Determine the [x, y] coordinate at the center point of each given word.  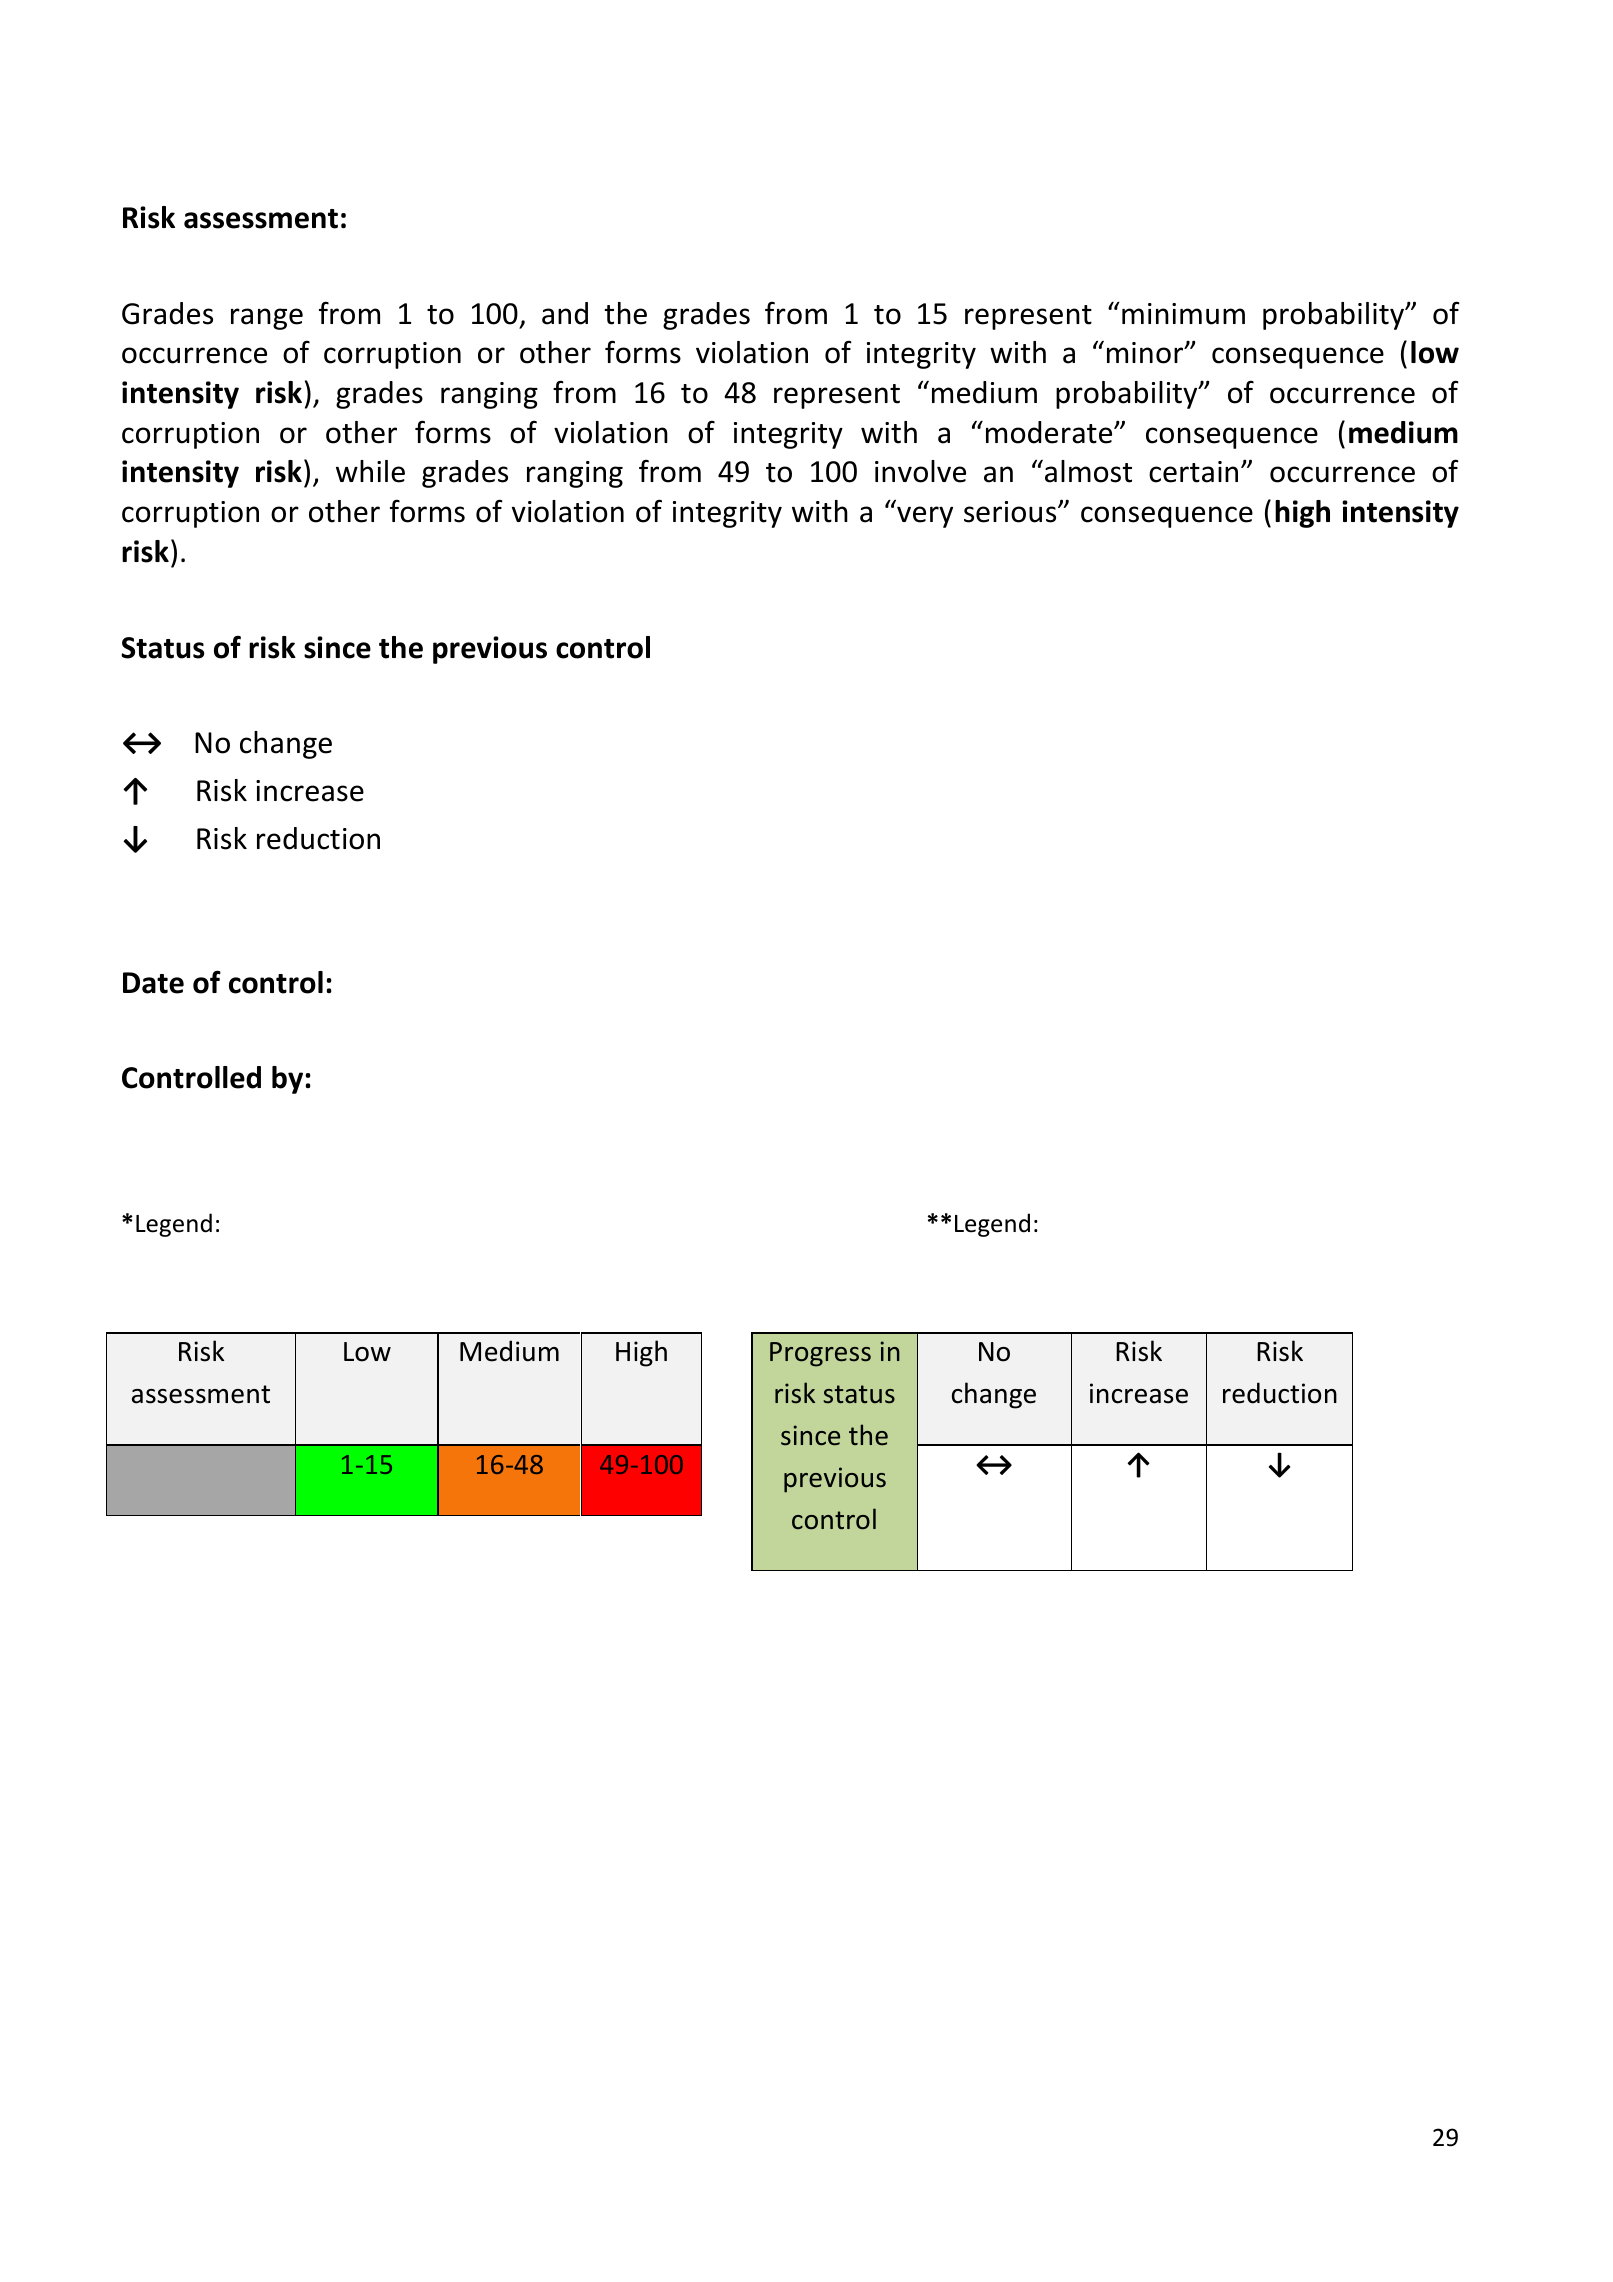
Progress [820, 1354]
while [370, 471]
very [925, 517]
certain [1193, 472]
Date [153, 983]
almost [1088, 471]
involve [920, 471]
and [565, 313]
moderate [1050, 432]
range [267, 319]
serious [1011, 512]
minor [1146, 353]
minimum [1183, 314]
